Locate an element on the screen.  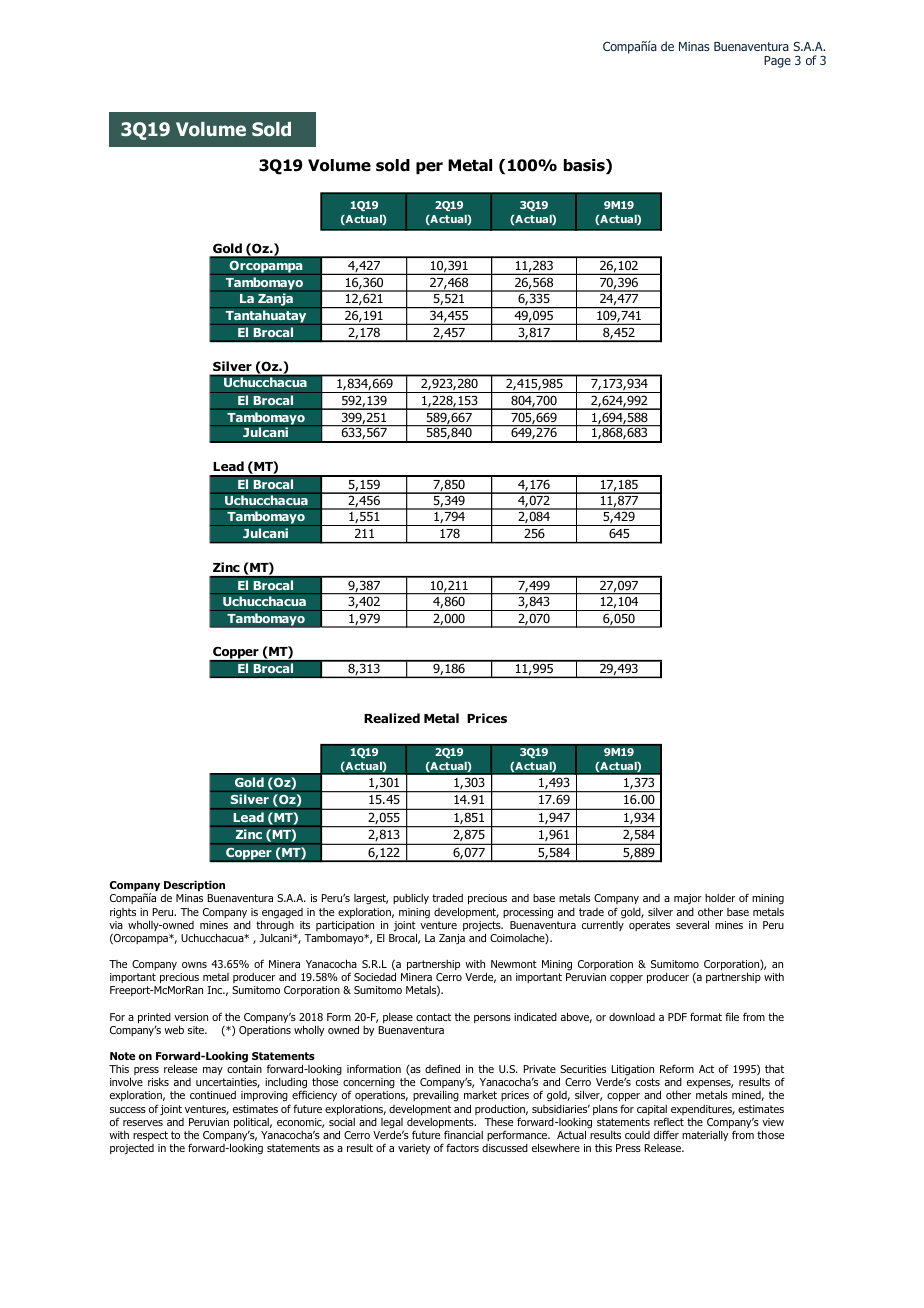
Page is located at coordinates (777, 62).
